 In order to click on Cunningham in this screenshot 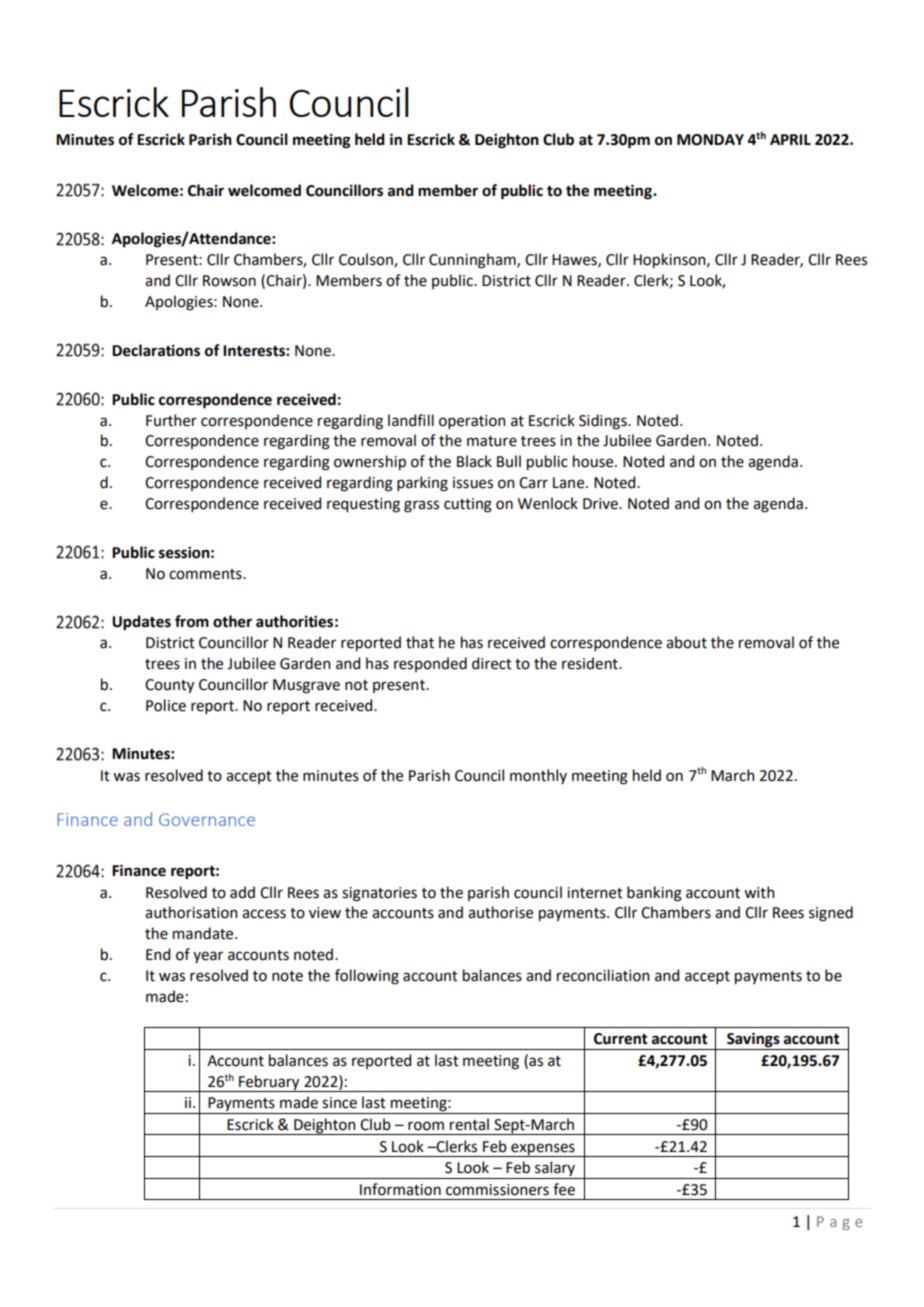, I will do `click(473, 261)`.
